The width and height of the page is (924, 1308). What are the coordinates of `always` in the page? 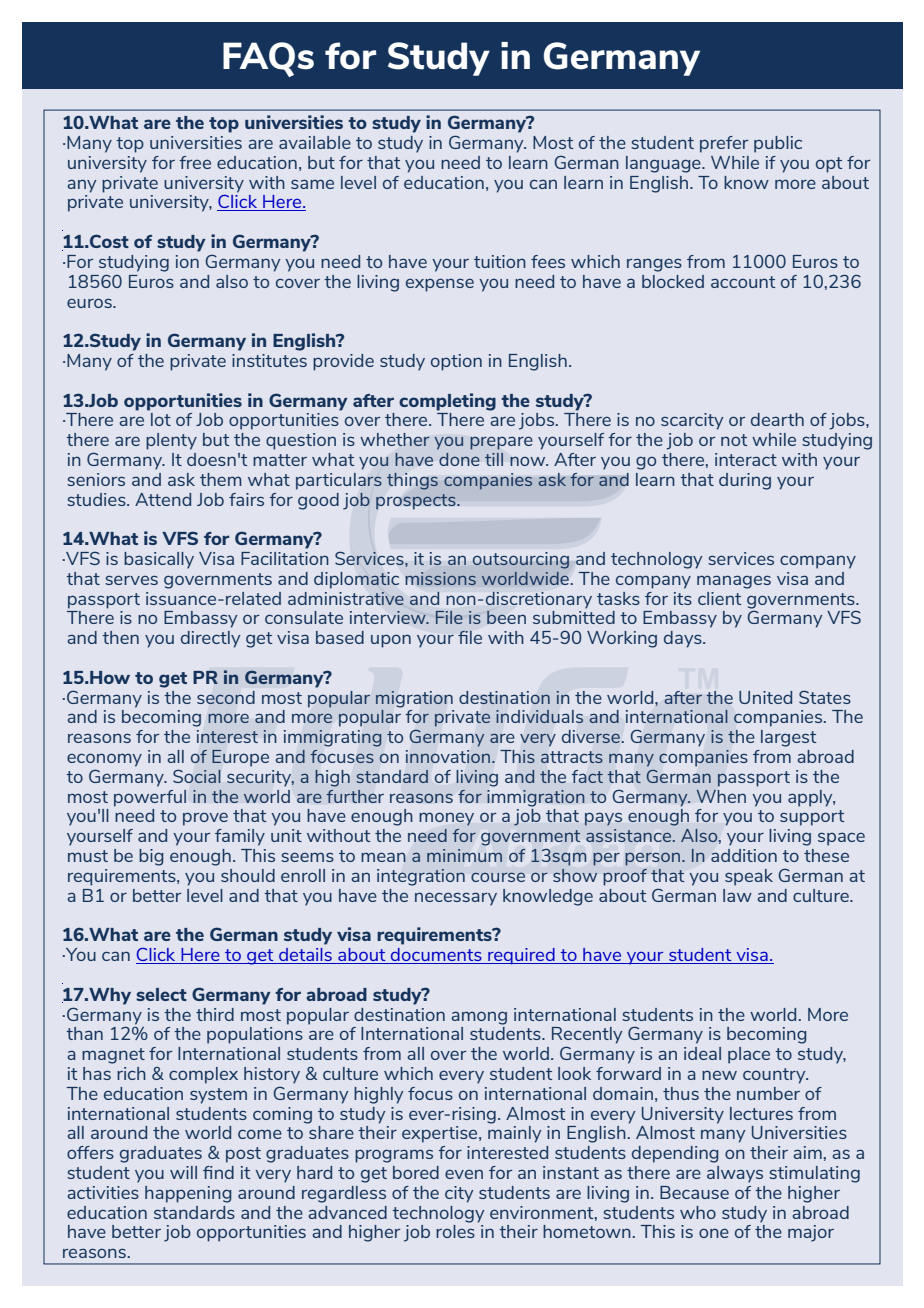 It's located at (735, 1174).
